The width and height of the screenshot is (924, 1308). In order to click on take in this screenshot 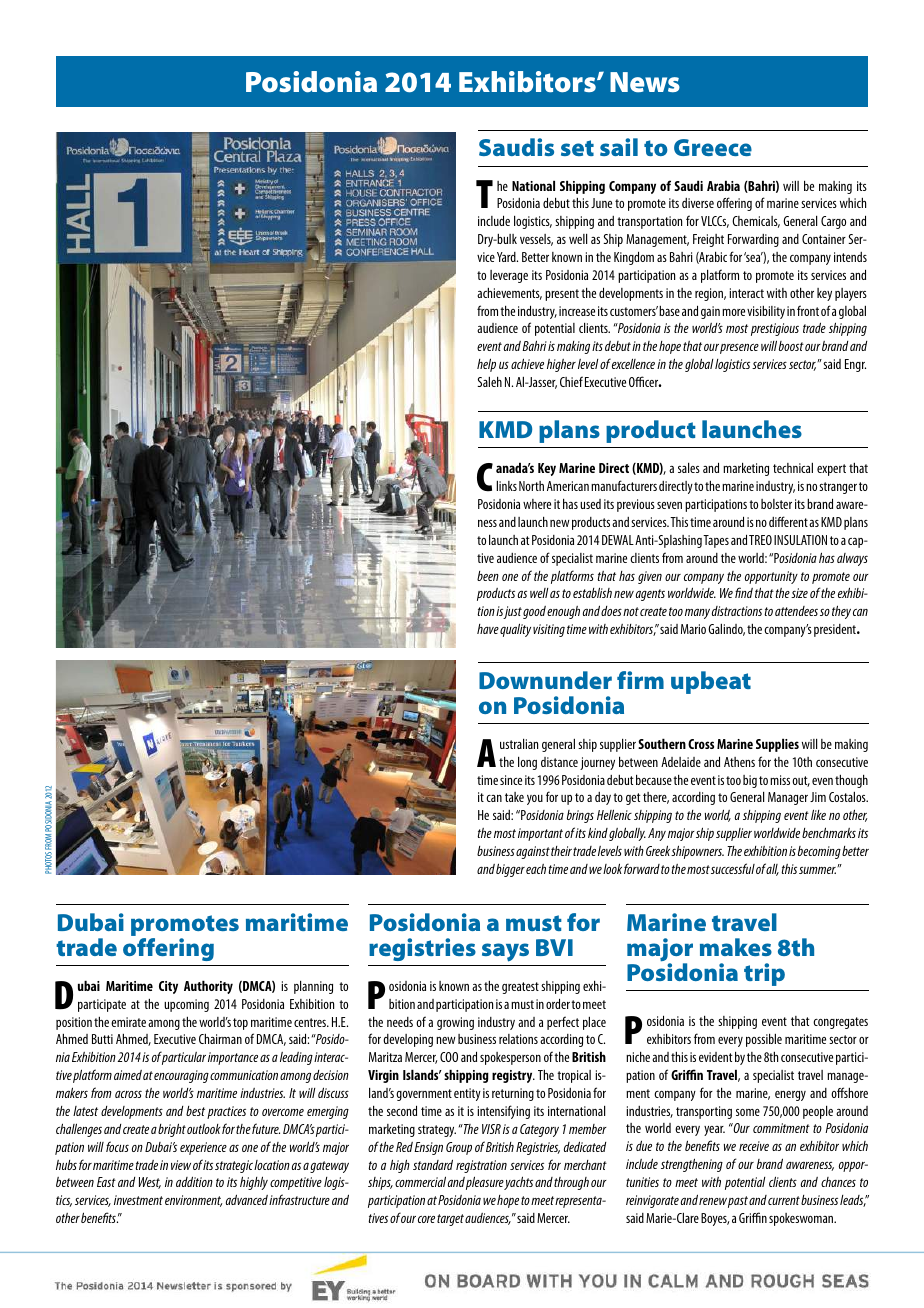, I will do `click(514, 797)`.
